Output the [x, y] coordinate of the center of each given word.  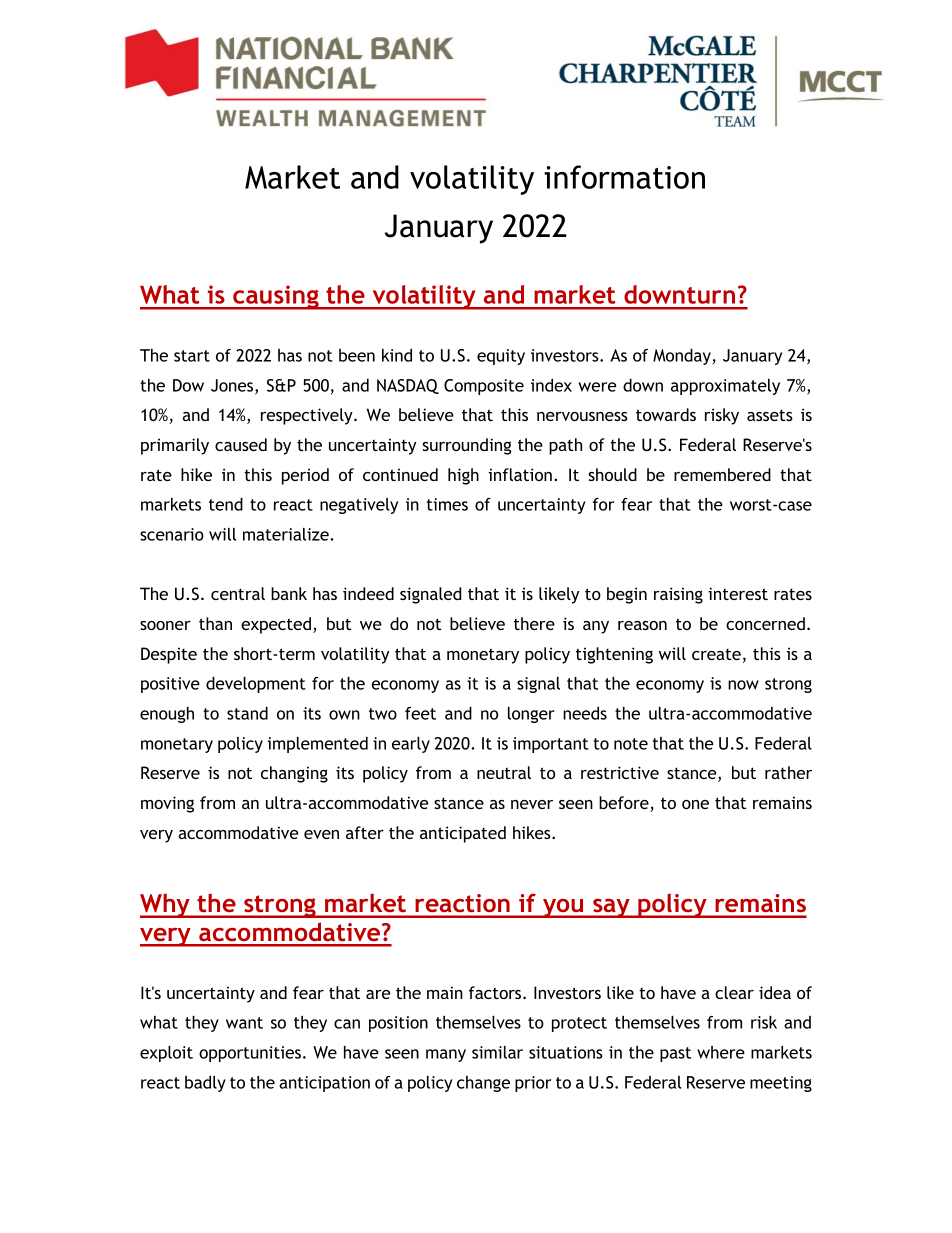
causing [276, 297]
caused [241, 444]
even [321, 834]
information [624, 177]
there [534, 623]
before [625, 804]
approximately [725, 387]
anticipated [463, 834]
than [215, 623]
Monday [682, 357]
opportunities [250, 1054]
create [716, 654]
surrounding [467, 446]
